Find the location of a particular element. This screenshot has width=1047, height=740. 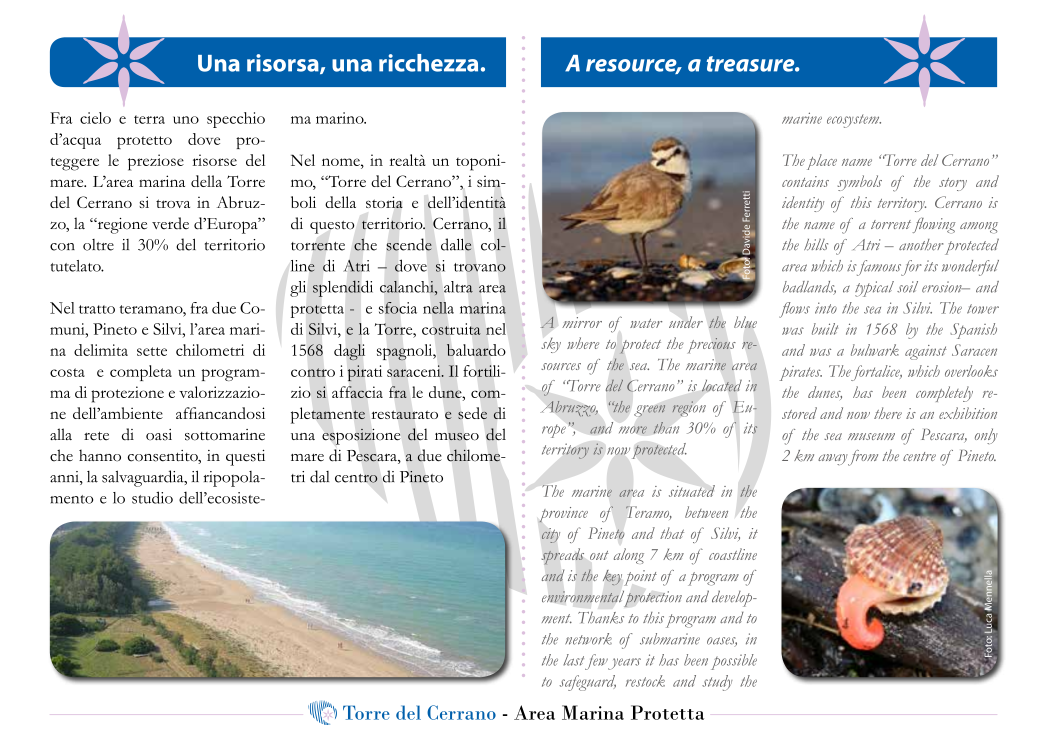

last is located at coordinates (573, 660).
